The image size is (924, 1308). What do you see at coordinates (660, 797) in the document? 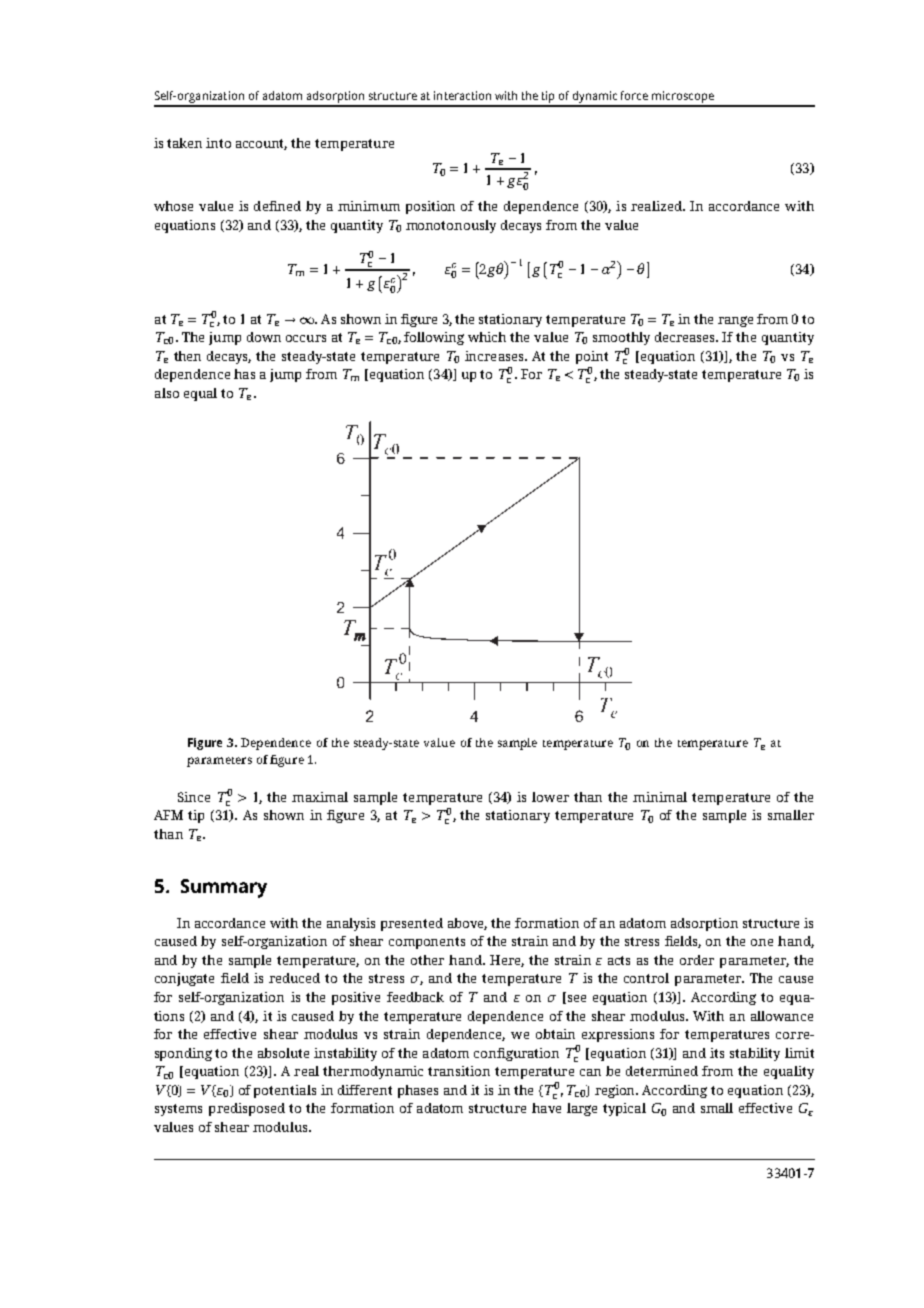
I see `minimal` at bounding box center [660, 797].
